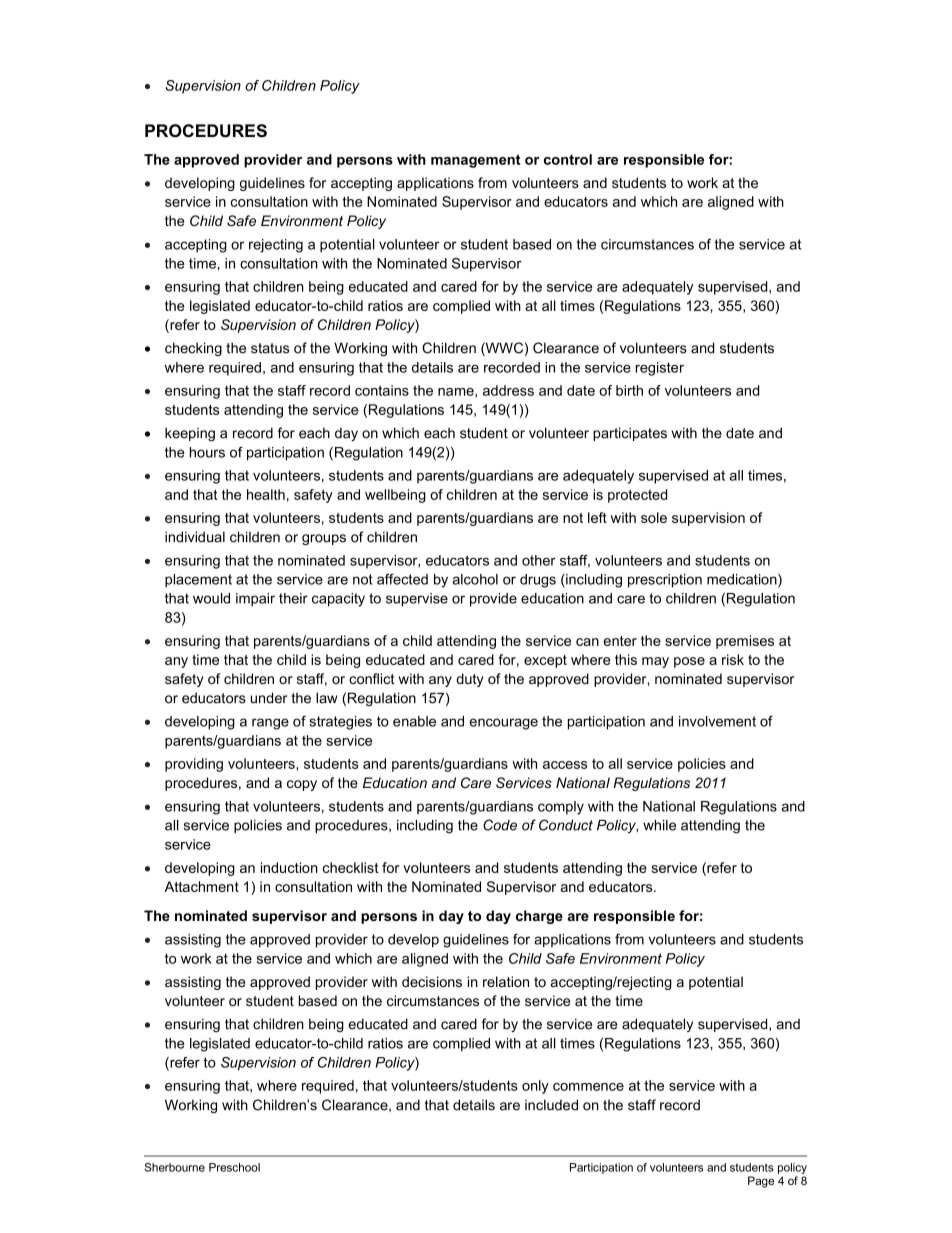 The width and height of the image is (952, 1233). I want to click on participates, so click(630, 434).
